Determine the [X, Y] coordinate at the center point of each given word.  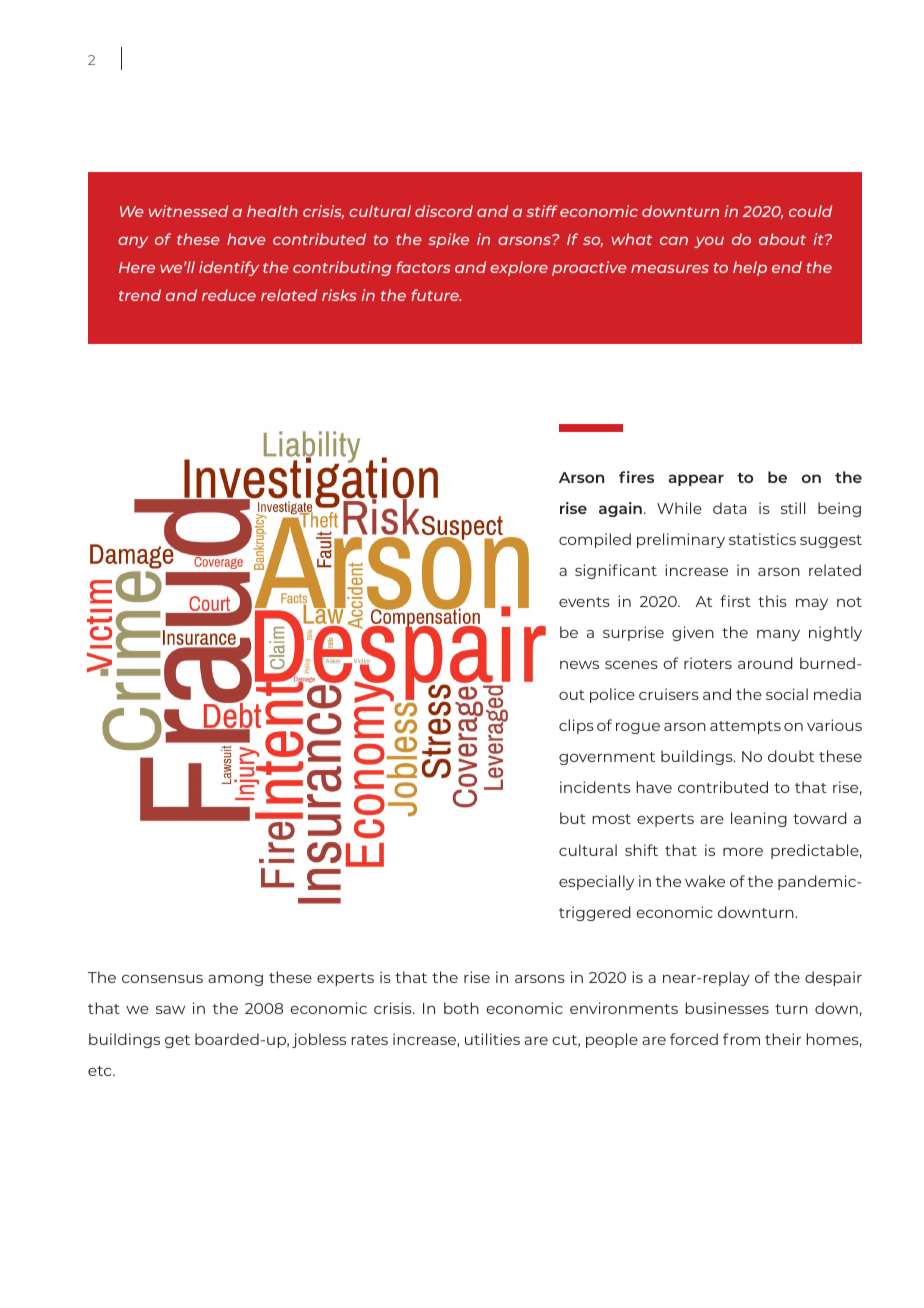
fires [636, 477]
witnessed [188, 211]
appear [696, 480]
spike [448, 240]
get [177, 1041]
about [782, 239]
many [778, 635]
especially [596, 882]
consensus [162, 979]
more [743, 852]
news [579, 665]
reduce [229, 295]
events [584, 602]
